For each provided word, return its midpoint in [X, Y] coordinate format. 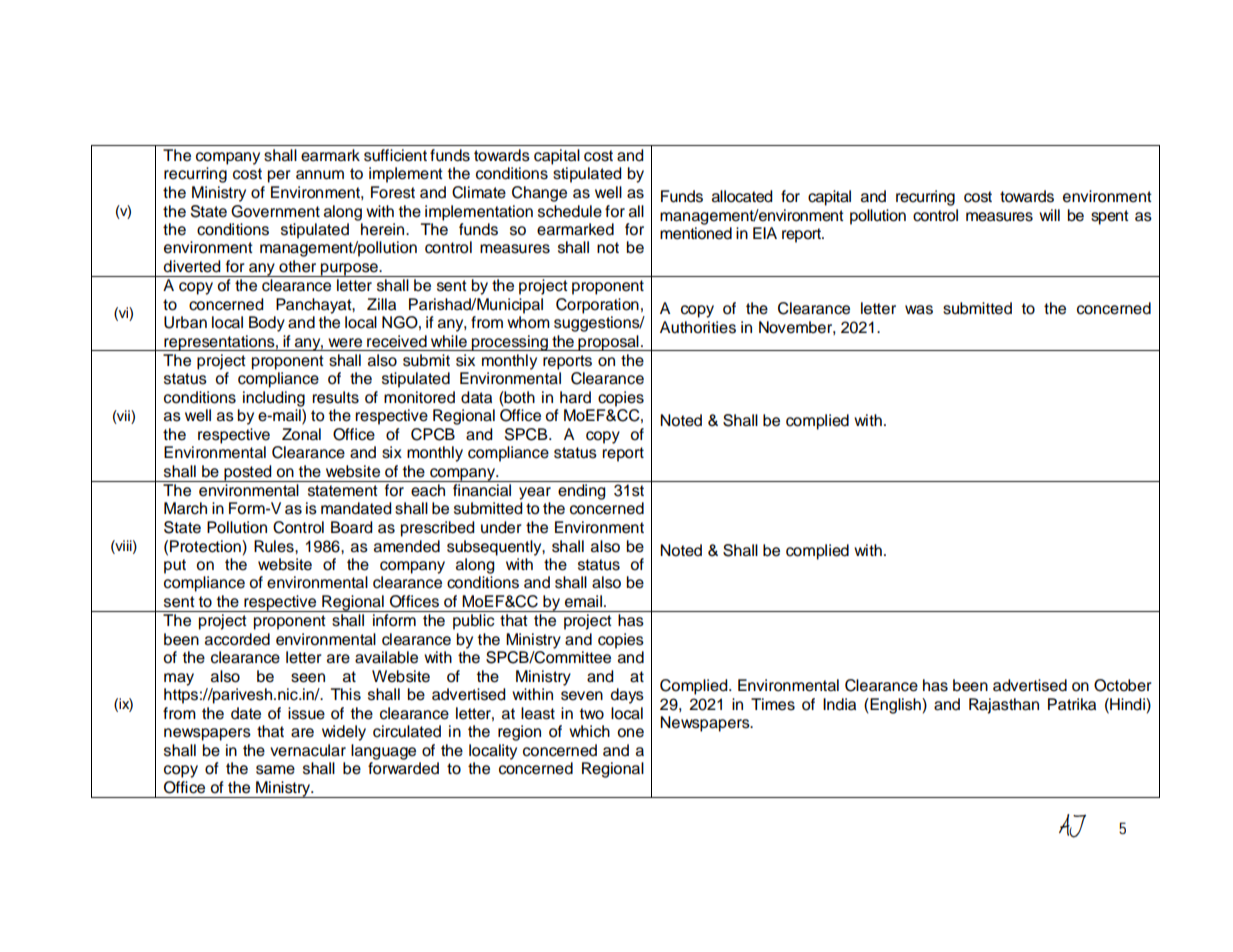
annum [320, 175]
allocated [742, 196]
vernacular [308, 750]
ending [582, 492]
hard [575, 397]
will [1049, 215]
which [589, 731]
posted [248, 473]
